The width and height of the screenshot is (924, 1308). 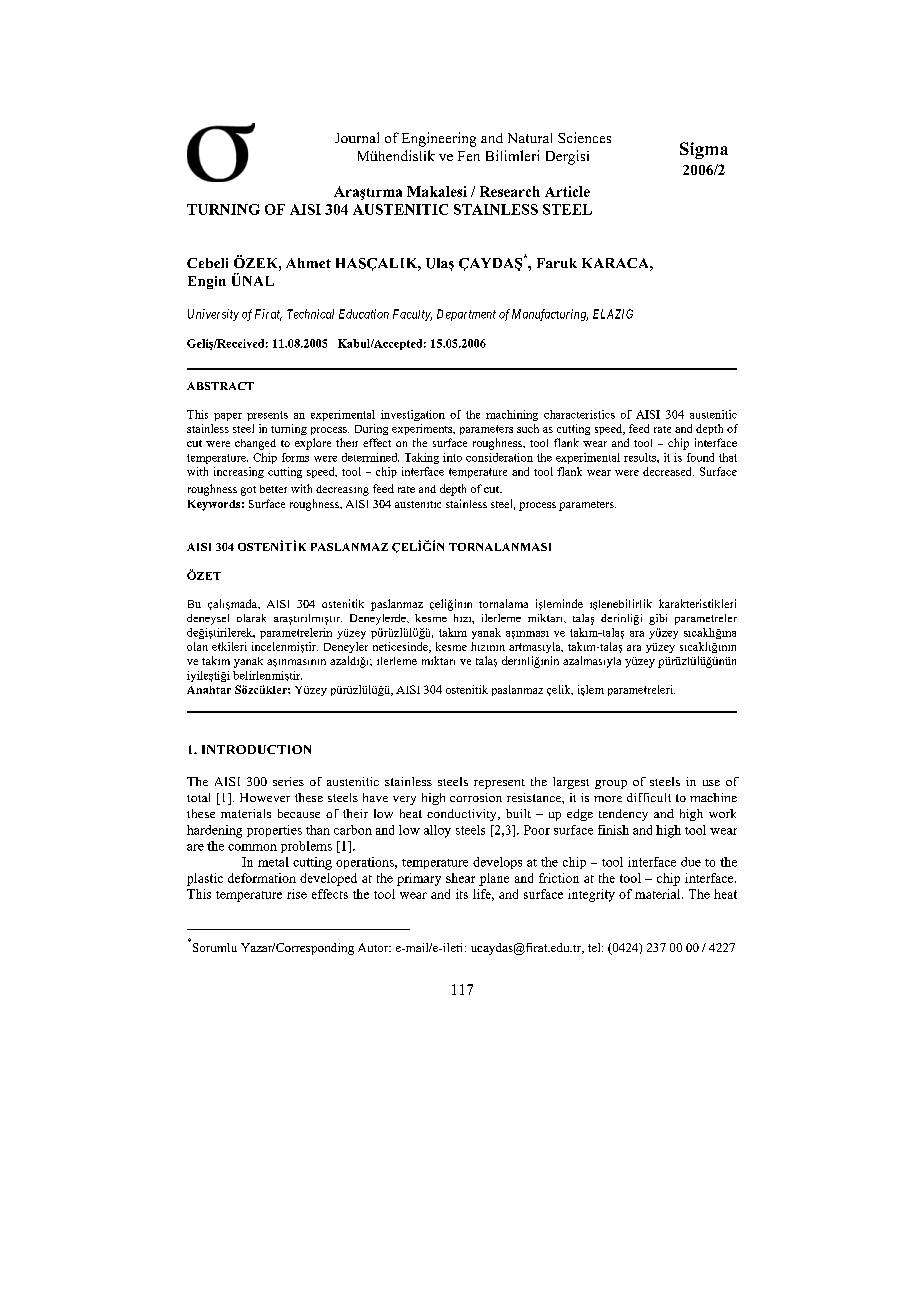 What do you see at coordinates (704, 150) in the screenshot?
I see `Sigma` at bounding box center [704, 150].
